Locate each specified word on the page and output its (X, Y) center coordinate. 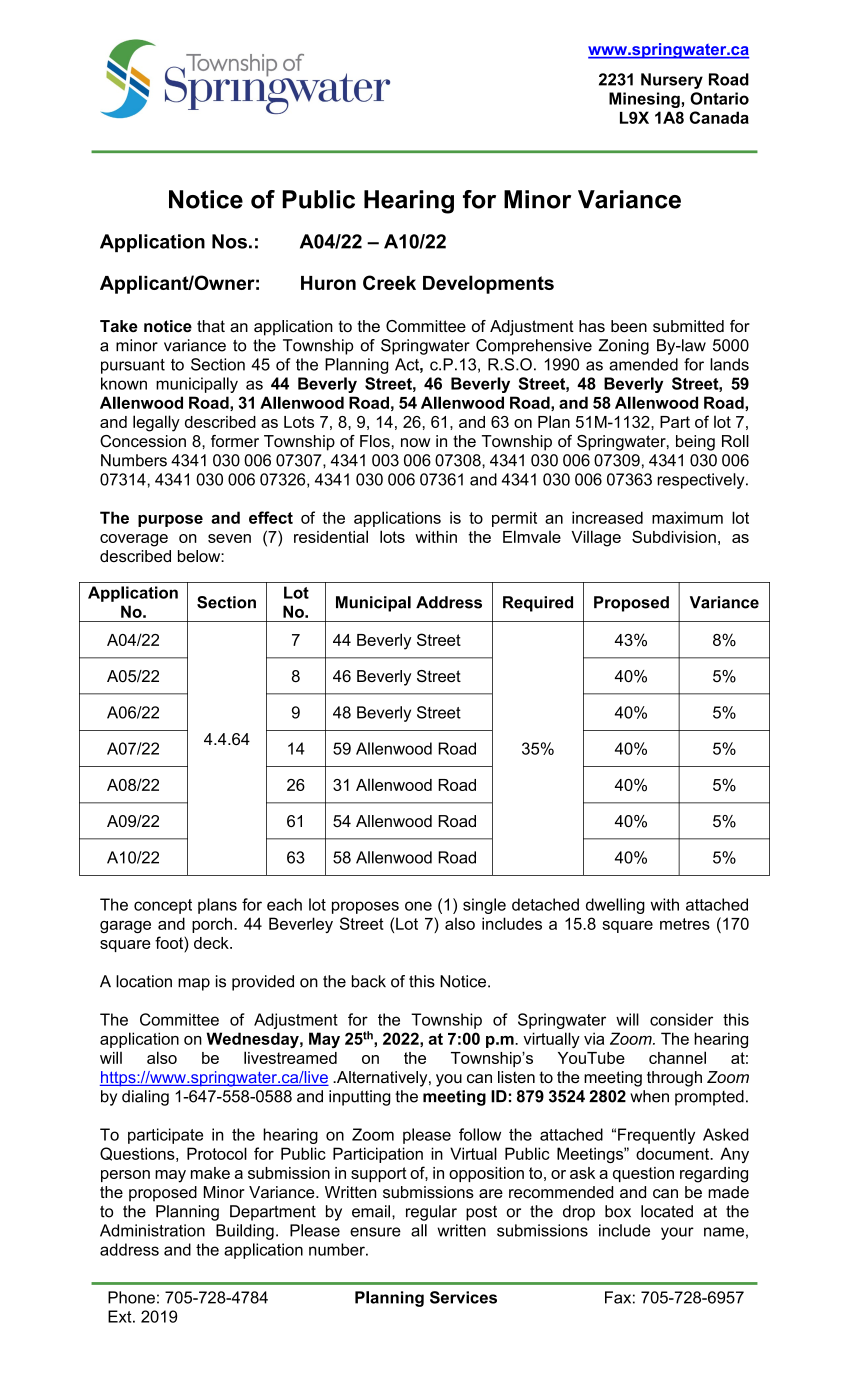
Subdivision (674, 536)
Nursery (672, 81)
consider (681, 1019)
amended (643, 364)
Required (538, 604)
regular (431, 1213)
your (677, 1233)
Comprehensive (534, 347)
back (369, 981)
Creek (389, 282)
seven (229, 538)
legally (156, 423)
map (194, 984)
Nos (229, 241)
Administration (152, 1230)
